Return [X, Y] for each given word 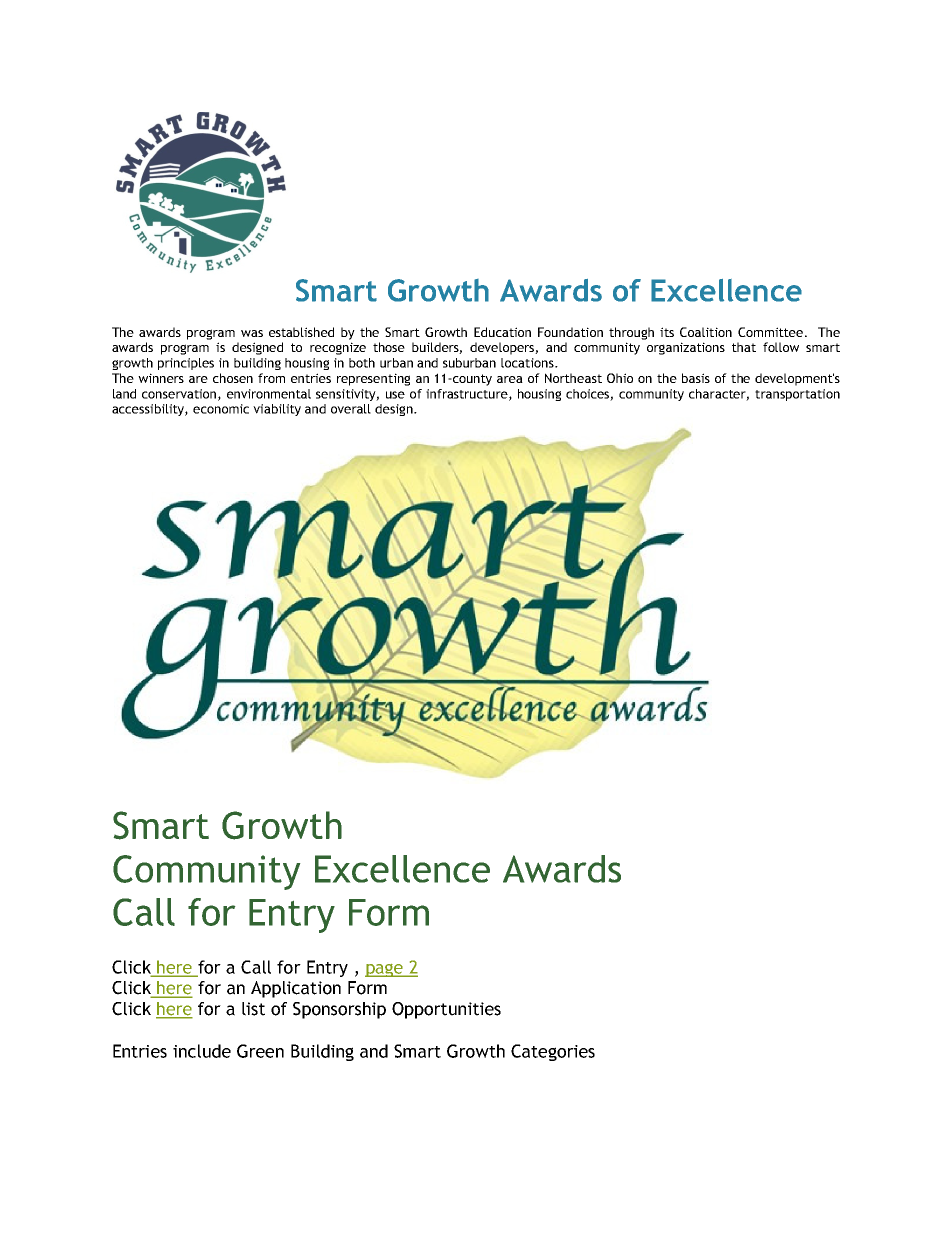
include [202, 1051]
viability [277, 410]
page [385, 970]
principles [186, 364]
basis [696, 378]
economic [221, 409]
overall [351, 409]
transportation [797, 395]
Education [502, 332]
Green [260, 1051]
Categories [553, 1052]
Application [296, 989]
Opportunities [446, 1010]
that [744, 347]
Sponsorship [339, 1010]
